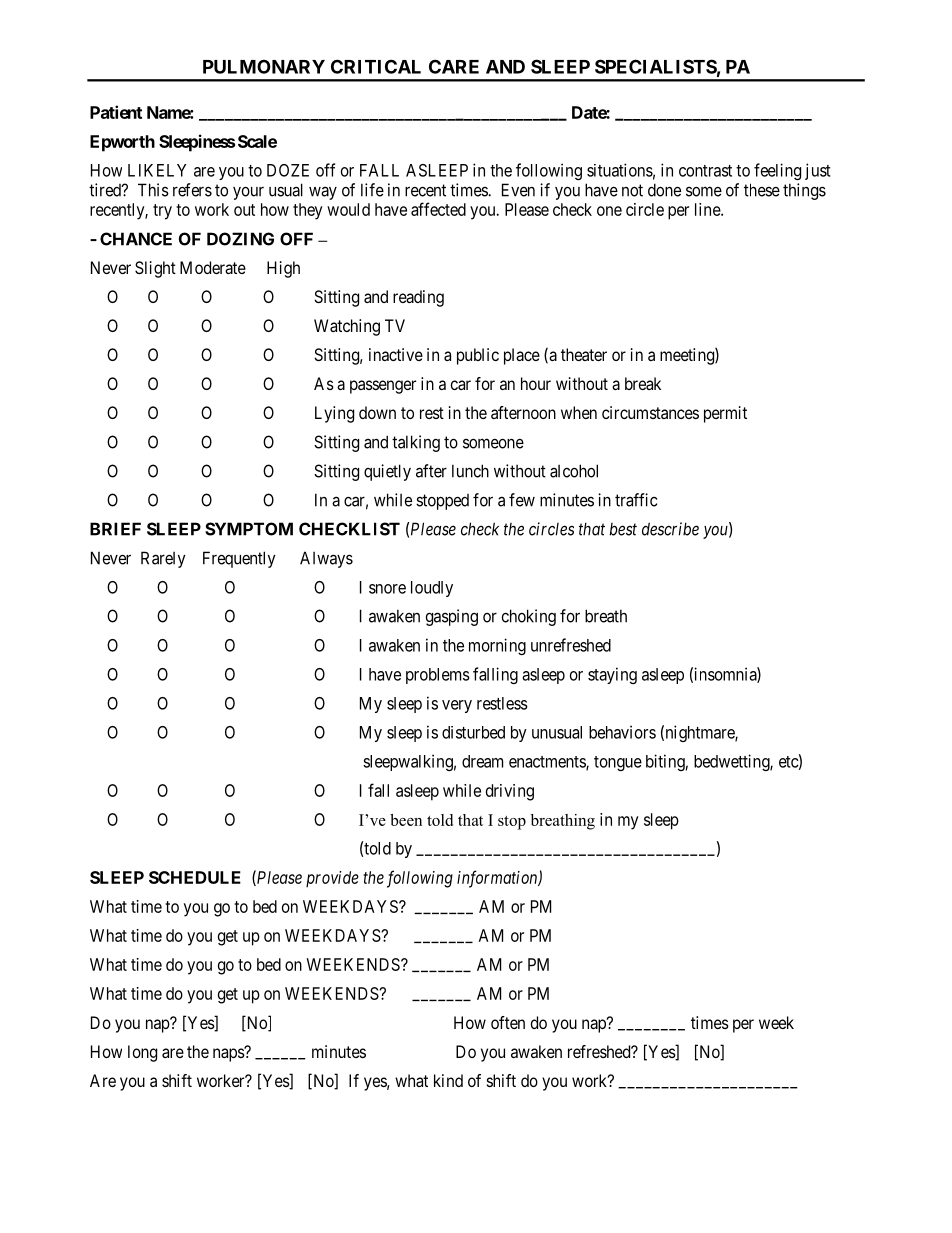  Describe the element at coordinates (448, 1080) in the page. I see `kind` at that location.
